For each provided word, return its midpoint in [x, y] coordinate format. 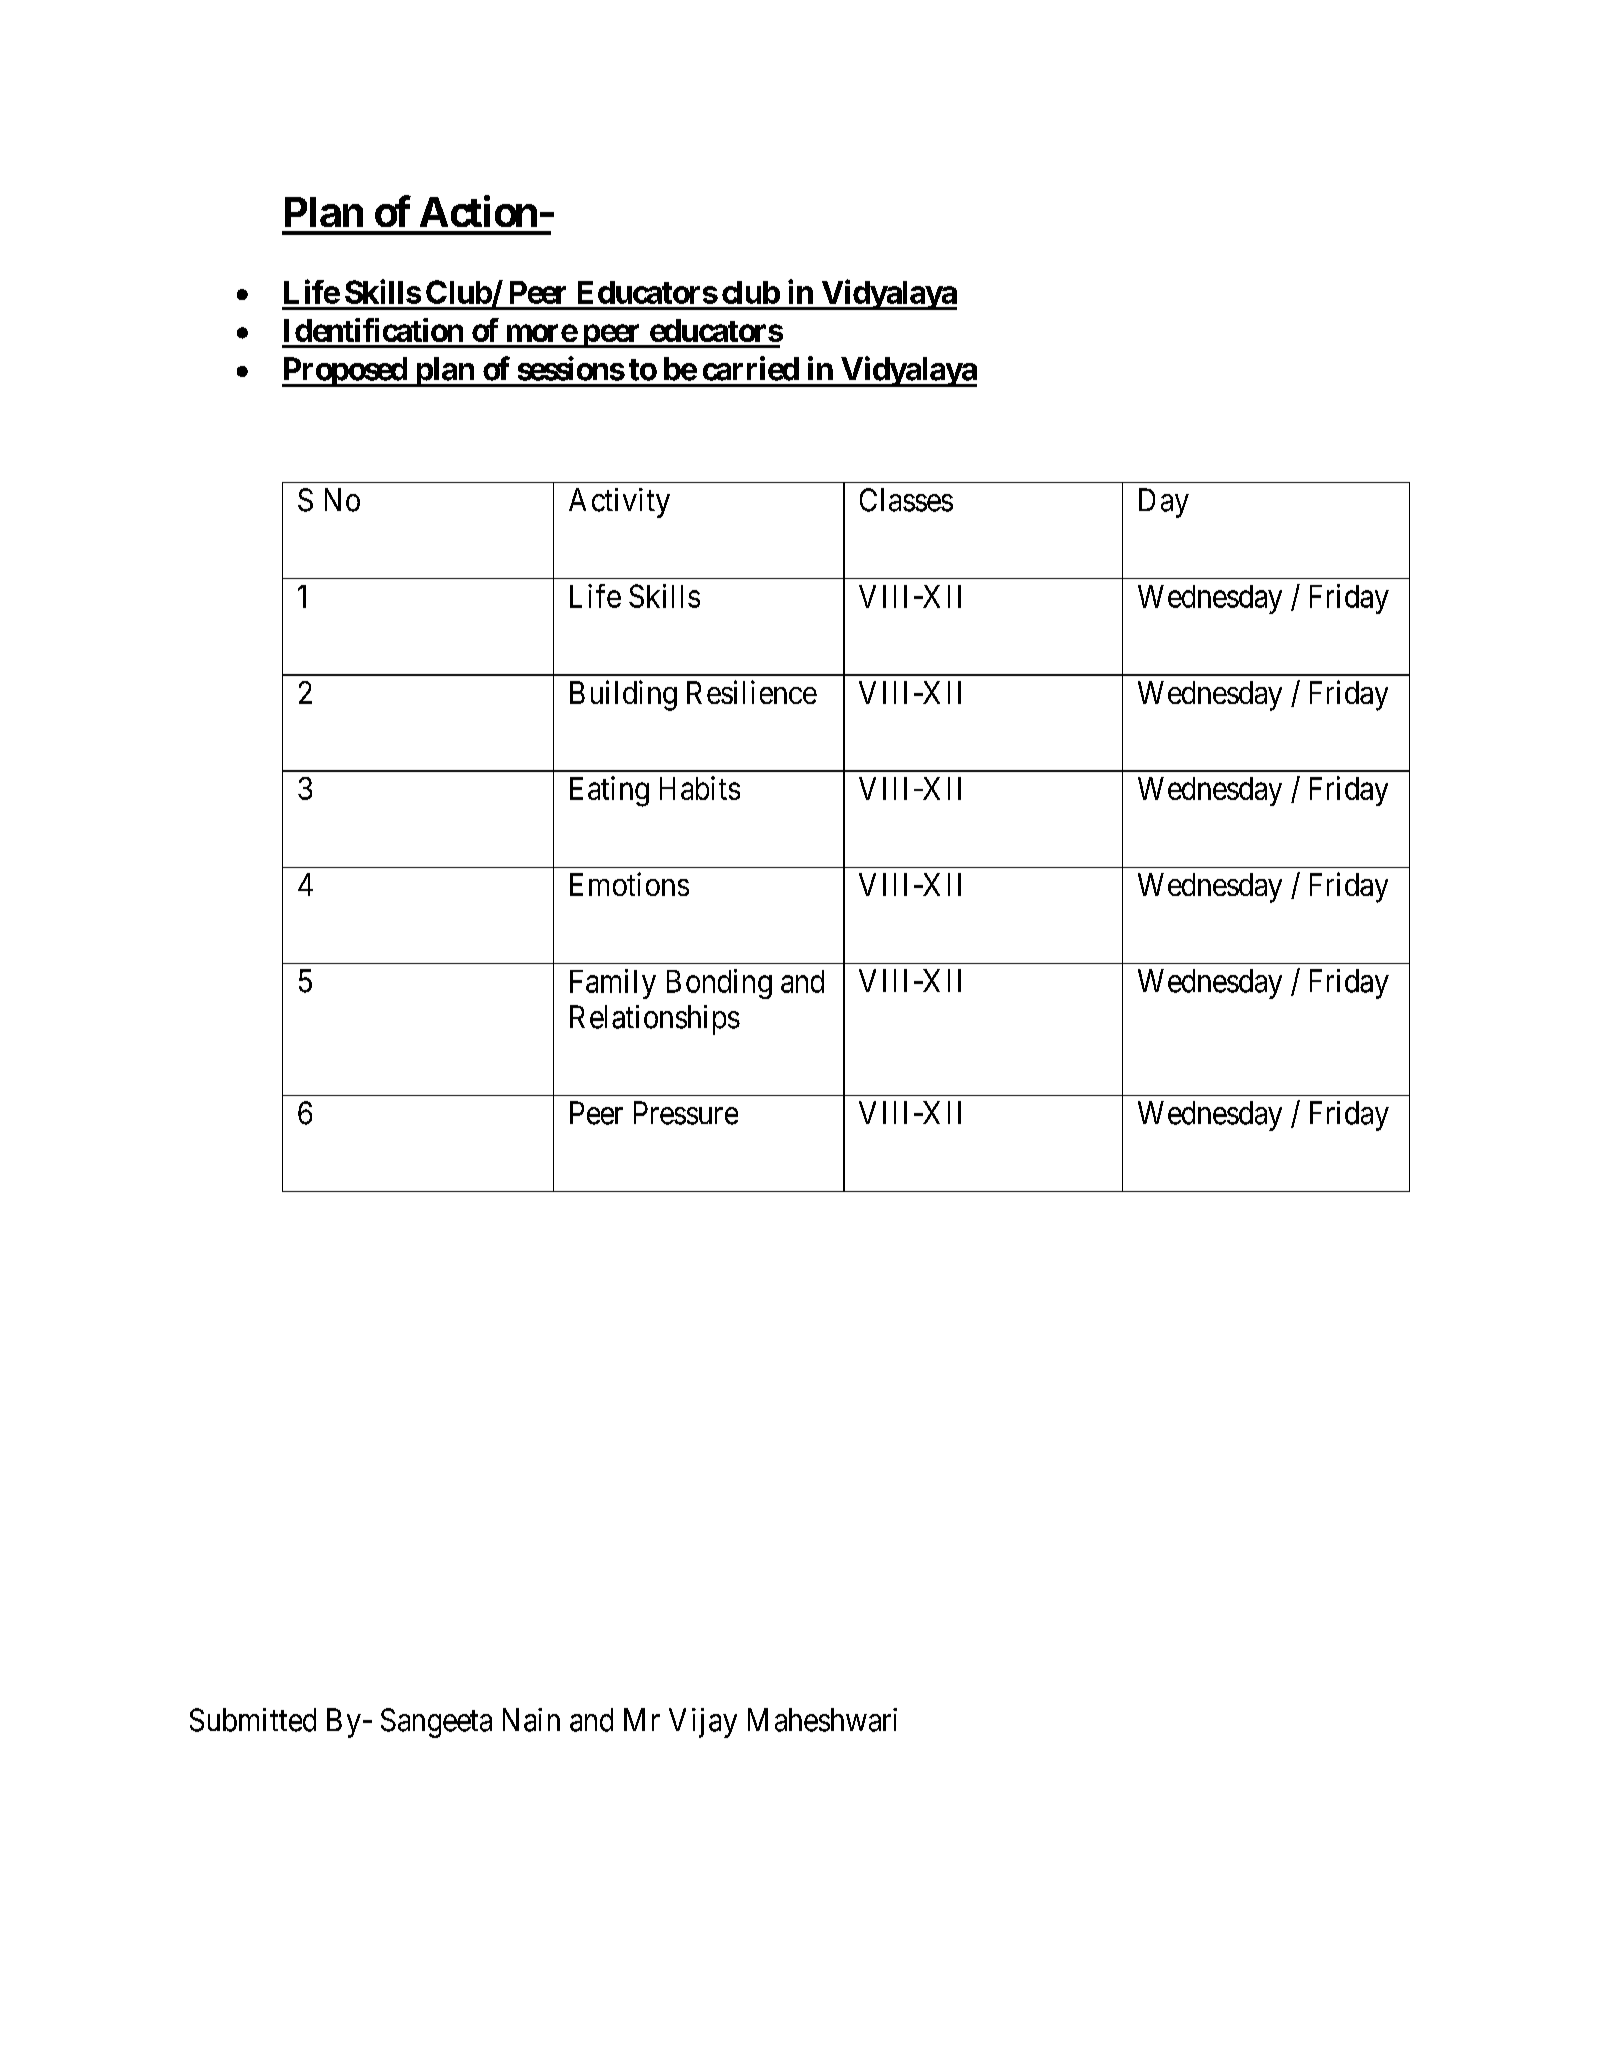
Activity [619, 503]
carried [751, 368]
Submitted [253, 1720]
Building [623, 695]
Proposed [345, 372]
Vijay [703, 1723]
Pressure [686, 1113]
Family [613, 984]
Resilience [752, 692]
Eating [609, 791]
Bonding [719, 984]
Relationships [655, 1020]
